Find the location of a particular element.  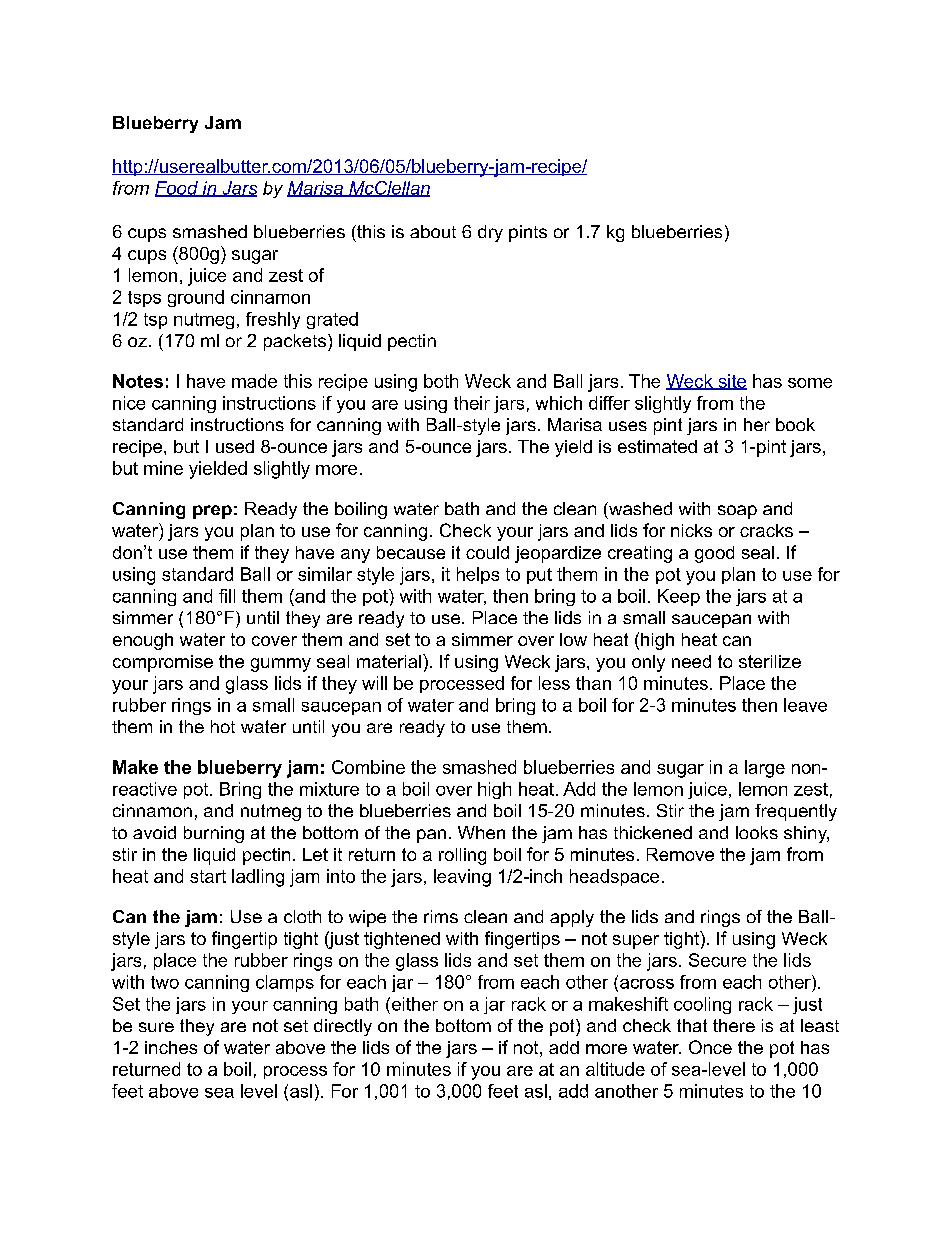

When is located at coordinates (481, 832).
